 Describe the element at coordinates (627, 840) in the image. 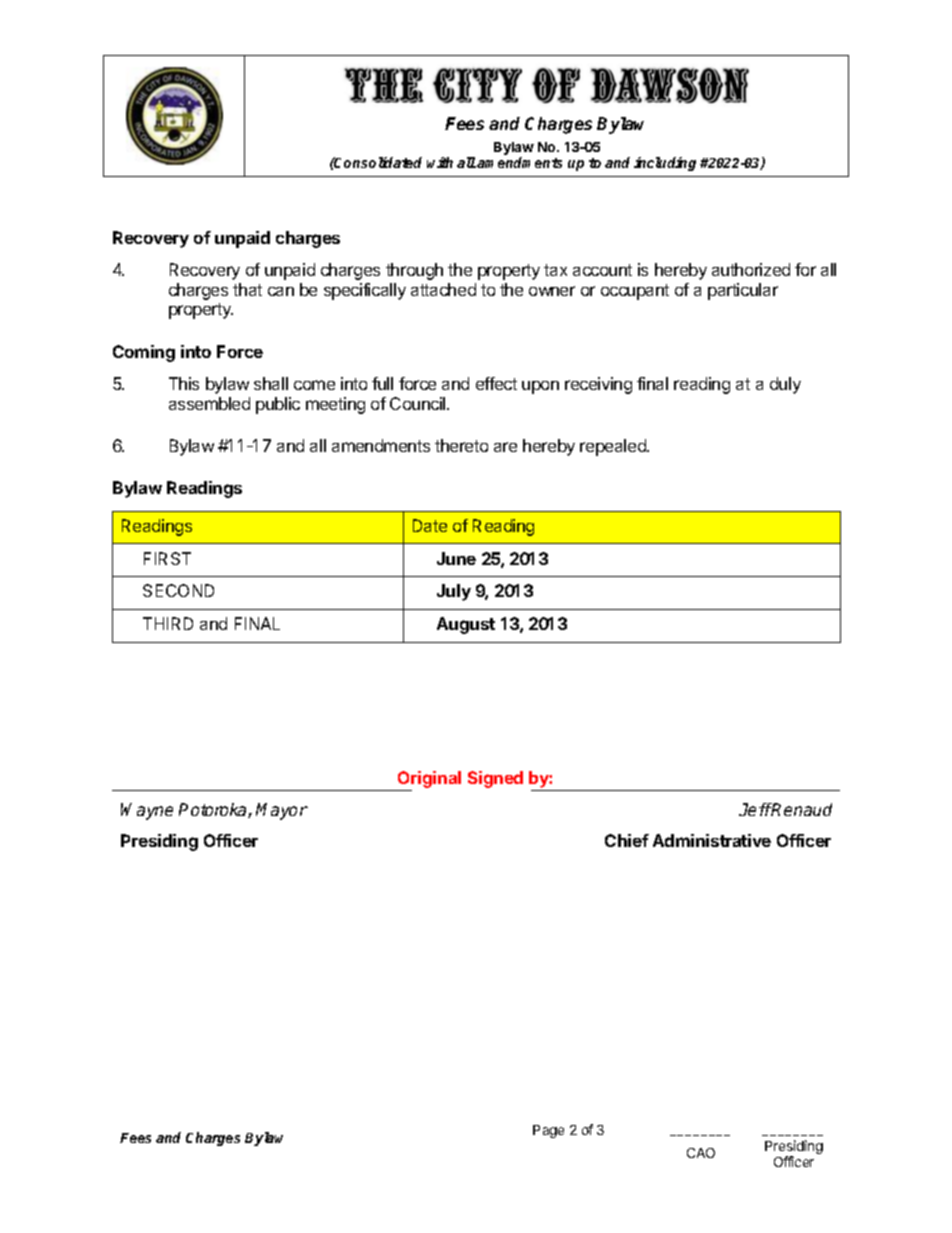

I see `Chief` at that location.
